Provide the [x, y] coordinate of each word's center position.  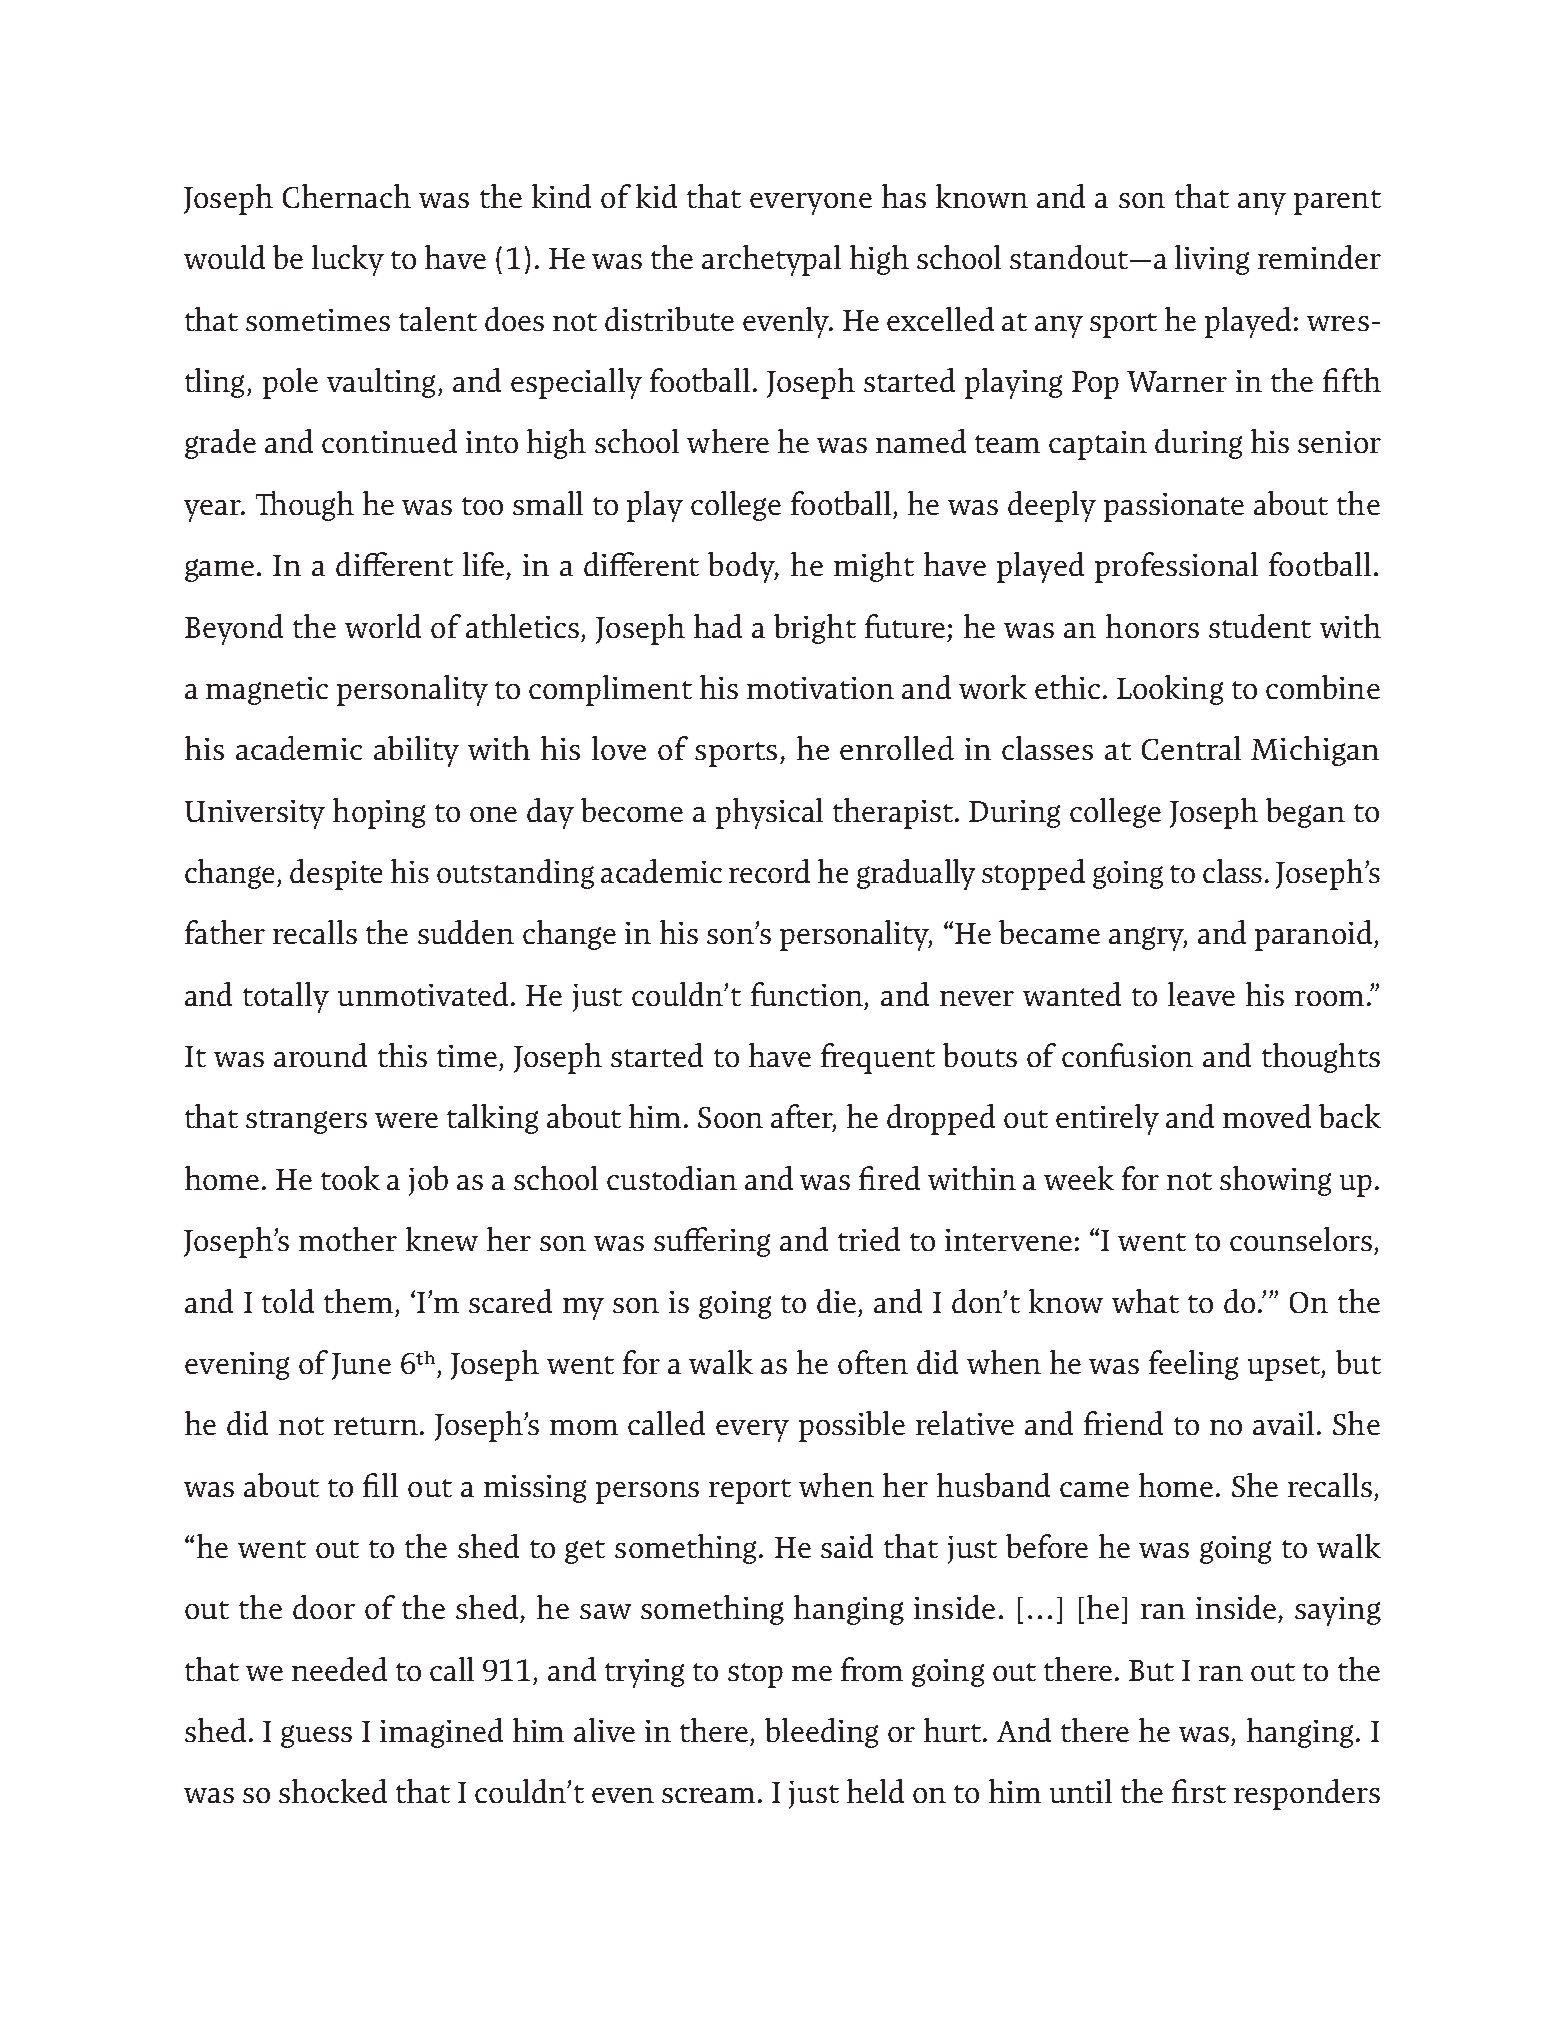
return [376, 1426]
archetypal [771, 260]
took [350, 1178]
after [803, 1117]
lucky [348, 260]
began [1305, 813]
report [750, 1491]
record [769, 871]
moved [1267, 1116]
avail [1283, 1423]
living [1212, 260]
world [383, 626]
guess [316, 1736]
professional [1176, 567]
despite [336, 874]
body [743, 567]
